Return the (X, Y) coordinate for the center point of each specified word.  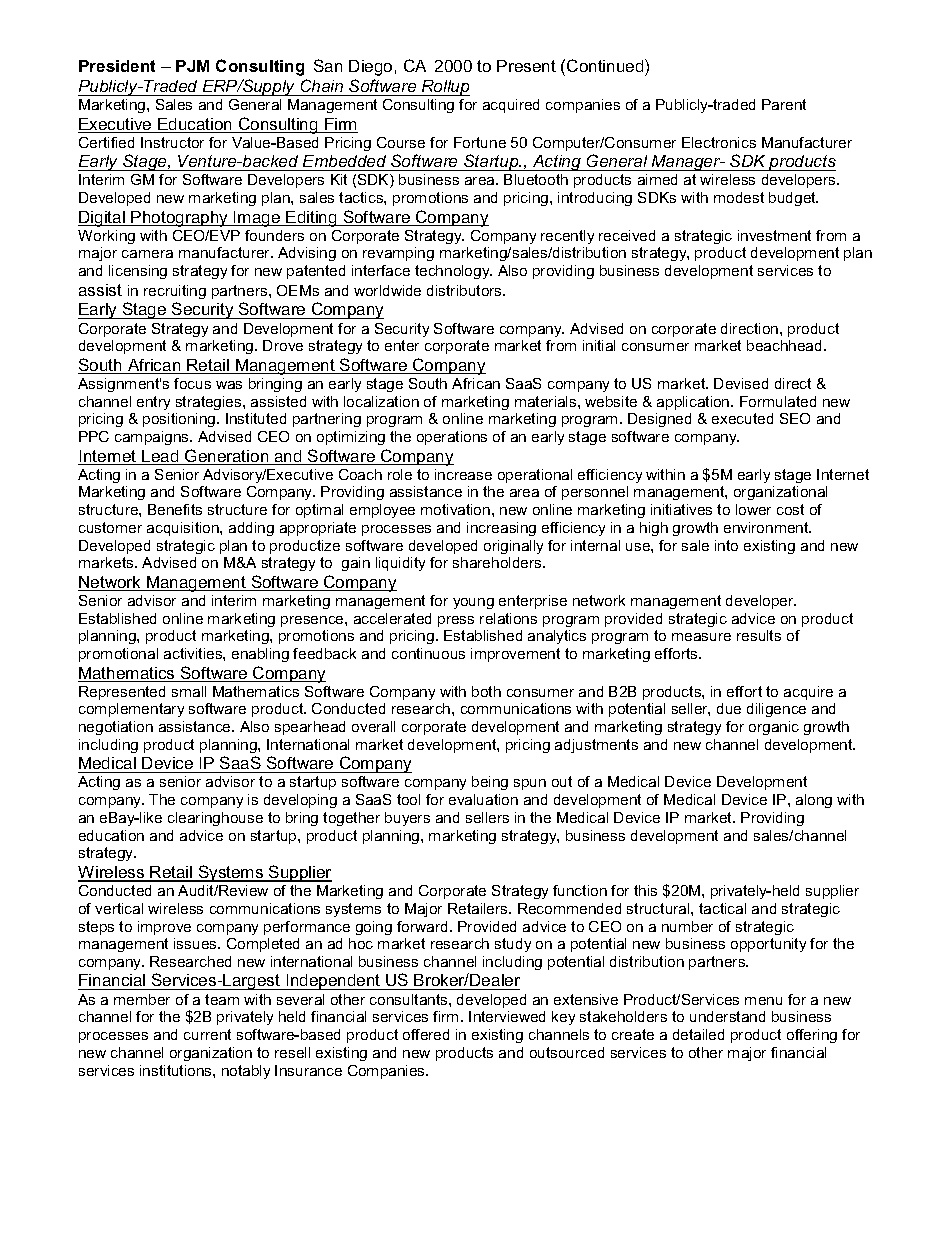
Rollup (445, 88)
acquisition (184, 529)
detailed (698, 1034)
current (207, 1034)
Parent (784, 104)
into (726, 545)
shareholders (498, 562)
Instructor (172, 142)
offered (426, 1034)
